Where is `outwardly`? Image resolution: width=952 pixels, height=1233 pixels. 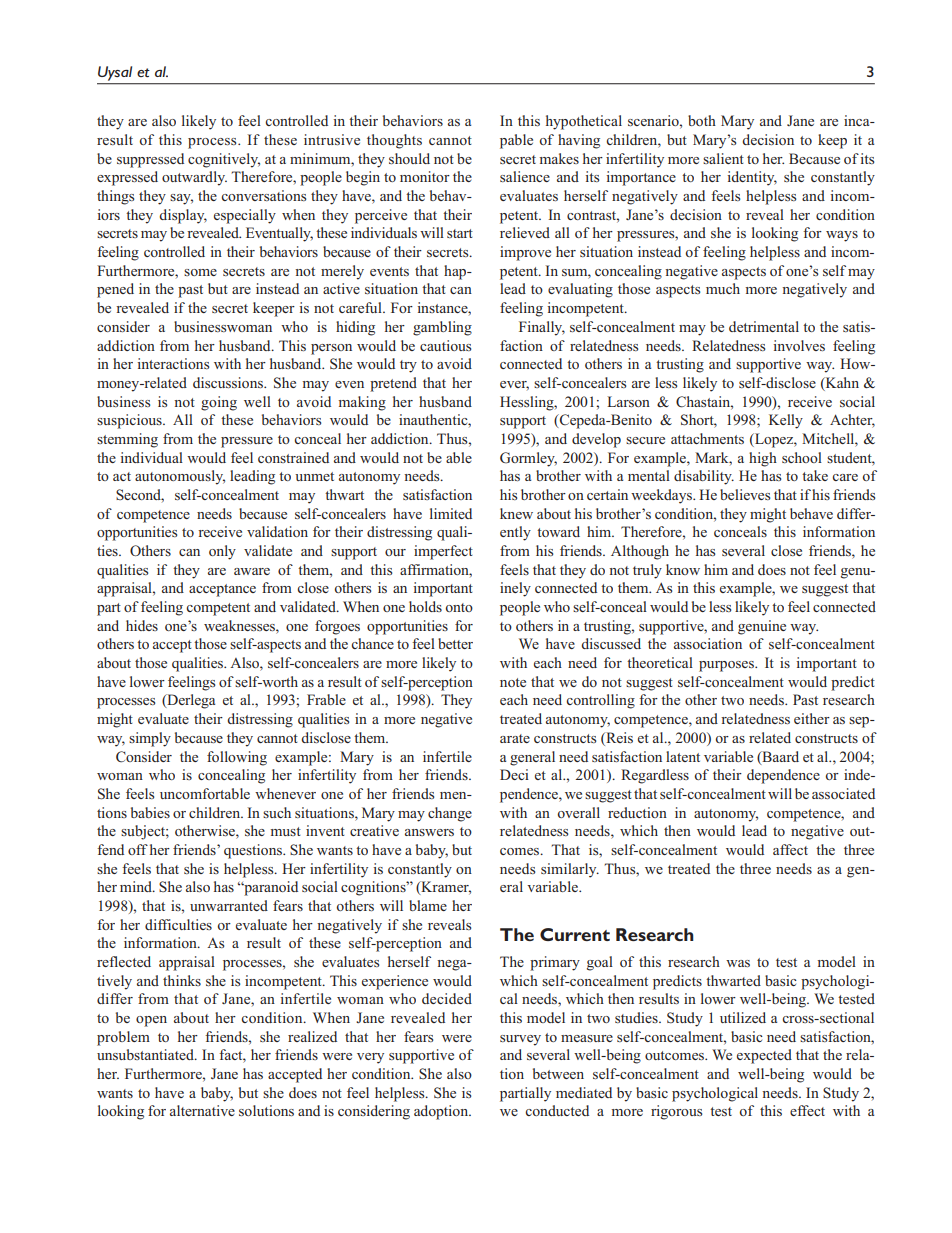
outwardly is located at coordinates (194, 178).
